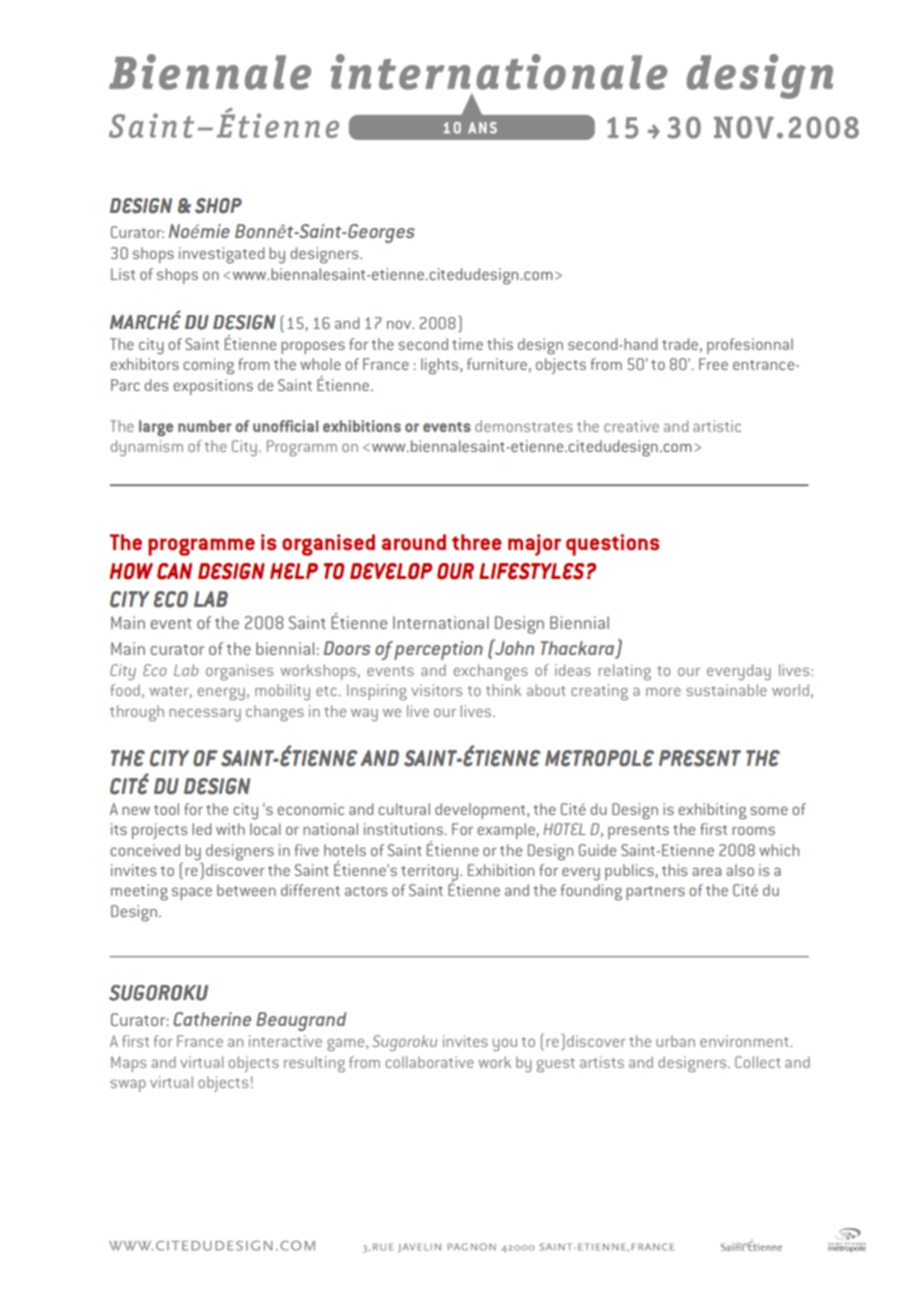 The height and width of the document is (1308, 924). What do you see at coordinates (713, 364) in the document?
I see `Free` at bounding box center [713, 364].
